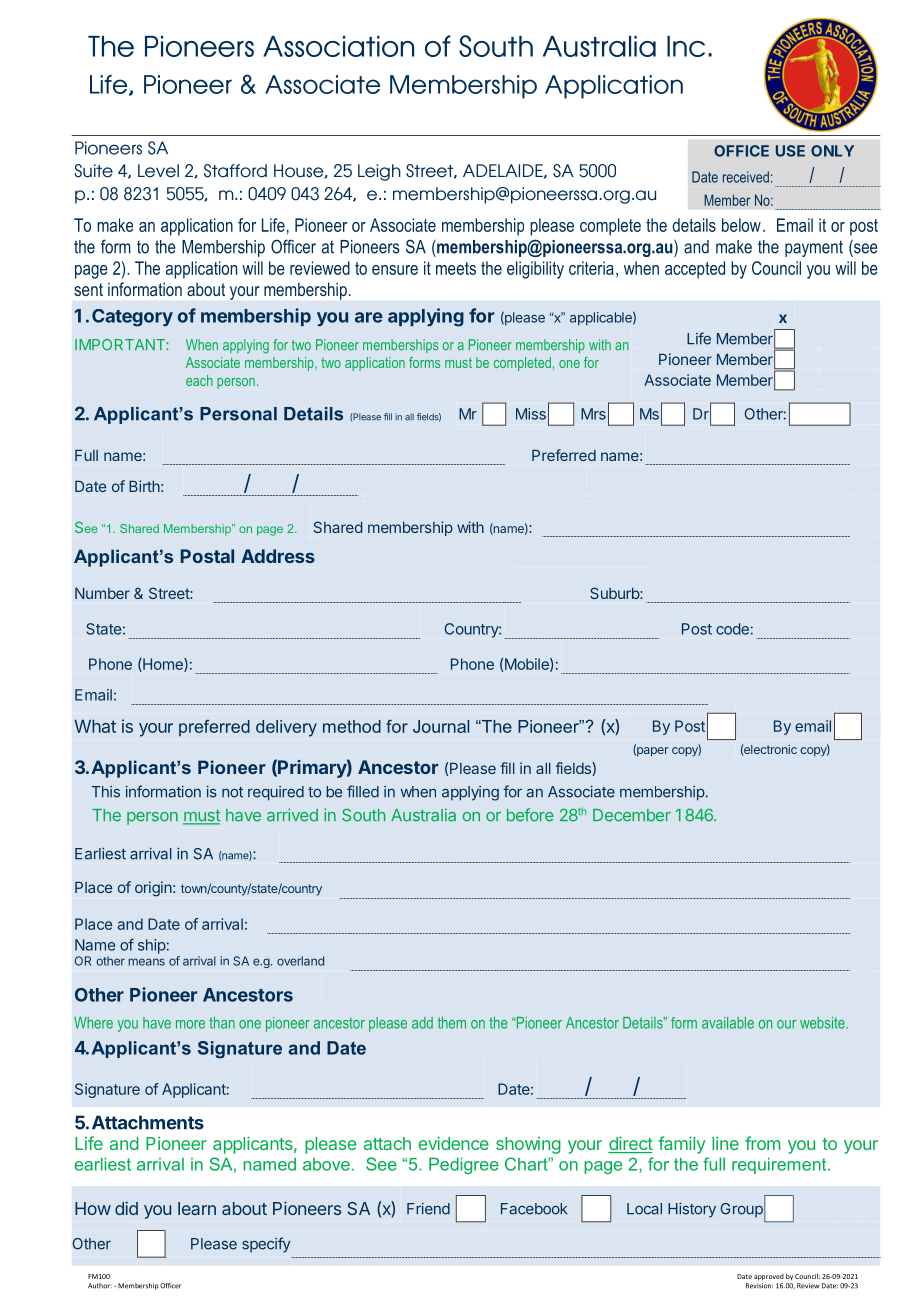 The height and width of the image is (1308, 924). What do you see at coordinates (686, 46) in the image?
I see `Inc` at bounding box center [686, 46].
